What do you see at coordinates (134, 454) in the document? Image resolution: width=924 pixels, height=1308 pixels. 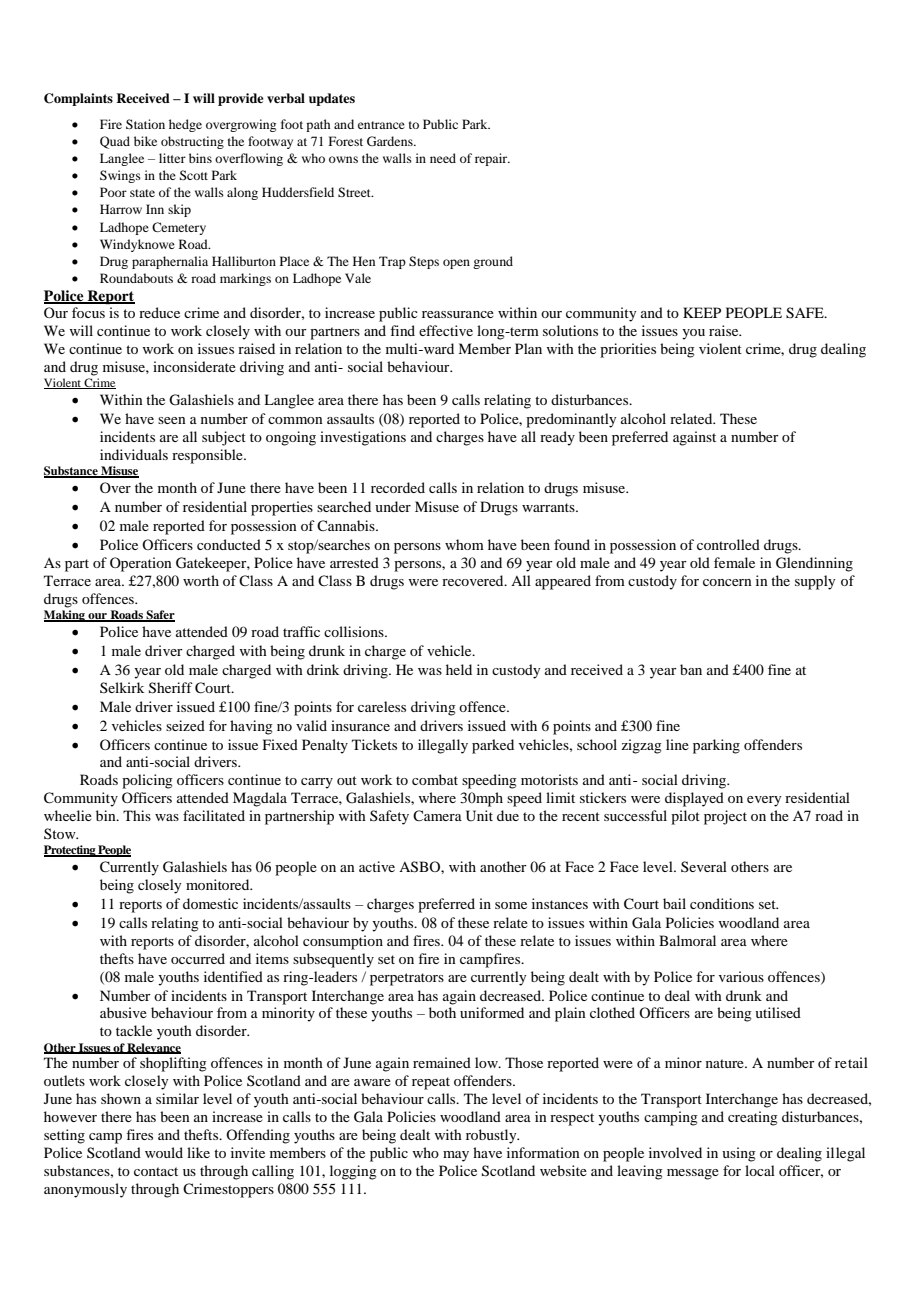 I see `individuals` at bounding box center [134, 454].
